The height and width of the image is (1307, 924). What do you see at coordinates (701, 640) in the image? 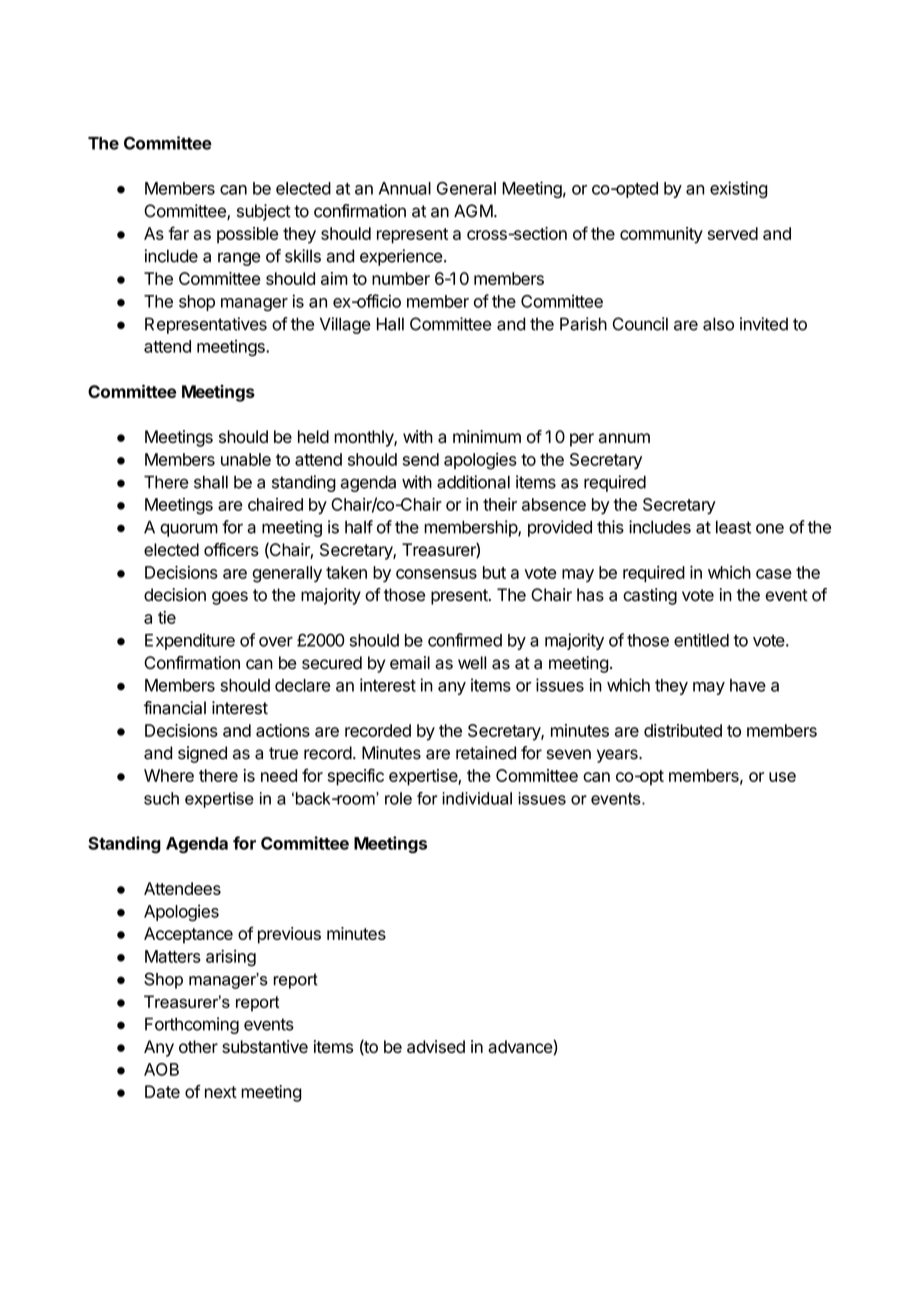
I see `entitled` at bounding box center [701, 640].
